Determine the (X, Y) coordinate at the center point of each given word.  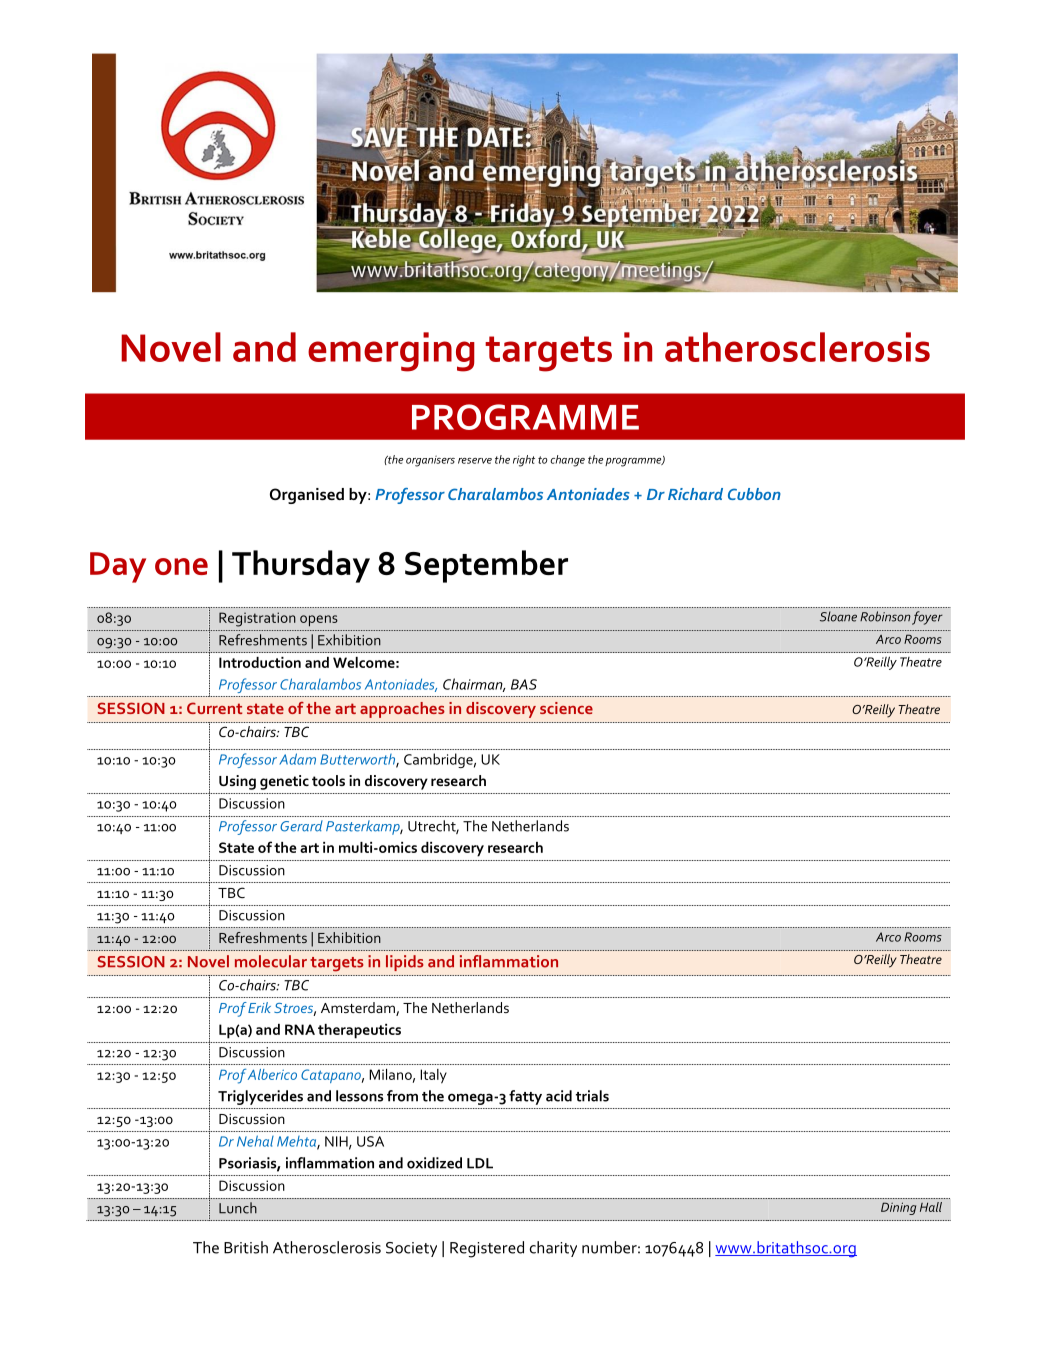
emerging (391, 352)
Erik (259, 1007)
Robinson (885, 616)
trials (592, 1096)
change (567, 461)
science (566, 708)
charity (553, 1249)
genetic (284, 782)
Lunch (238, 1208)
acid (559, 1096)
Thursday (301, 566)
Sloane (838, 616)
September (486, 566)
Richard (695, 494)
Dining (898, 1208)
